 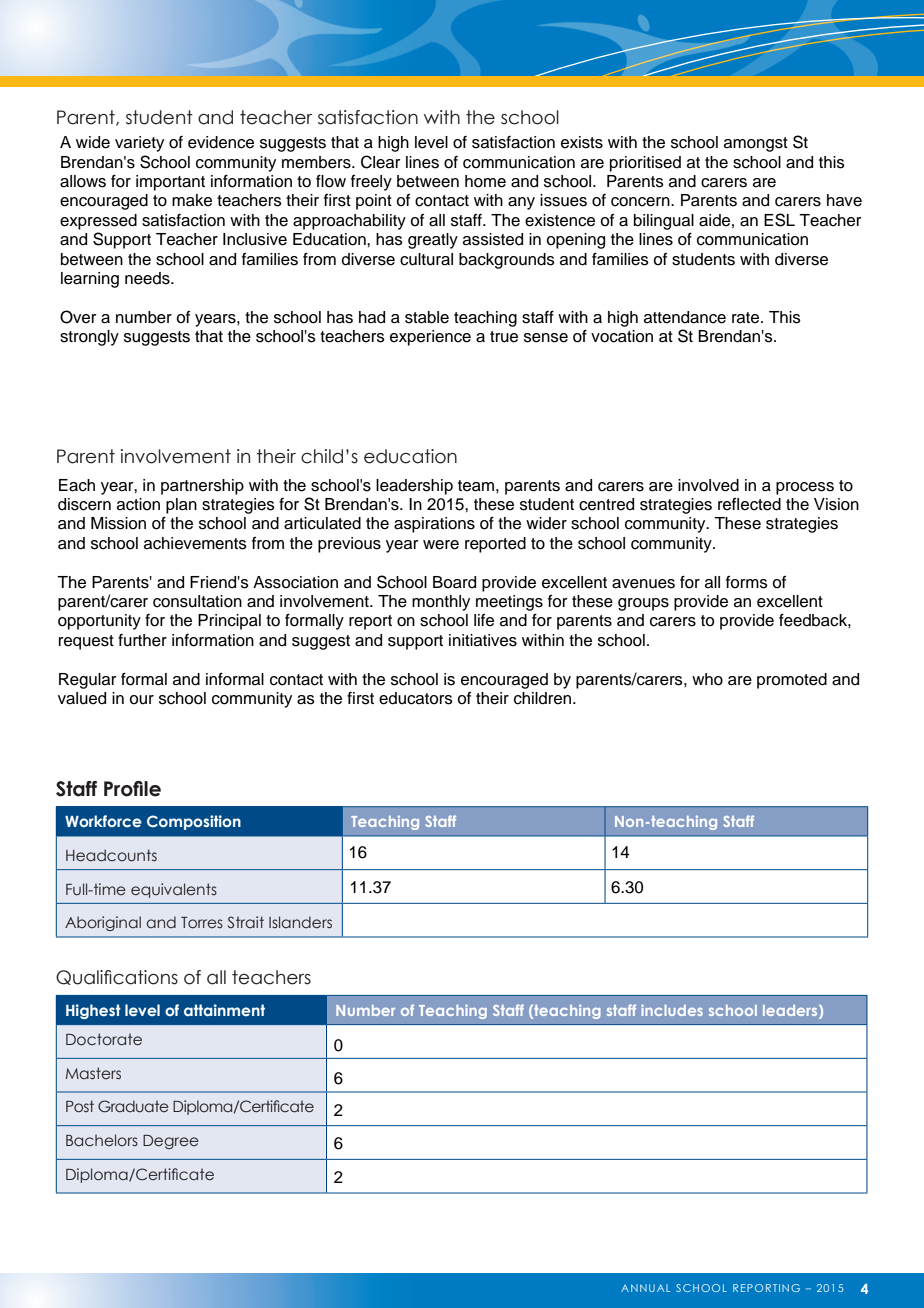 I want to click on further, so click(x=142, y=640).
